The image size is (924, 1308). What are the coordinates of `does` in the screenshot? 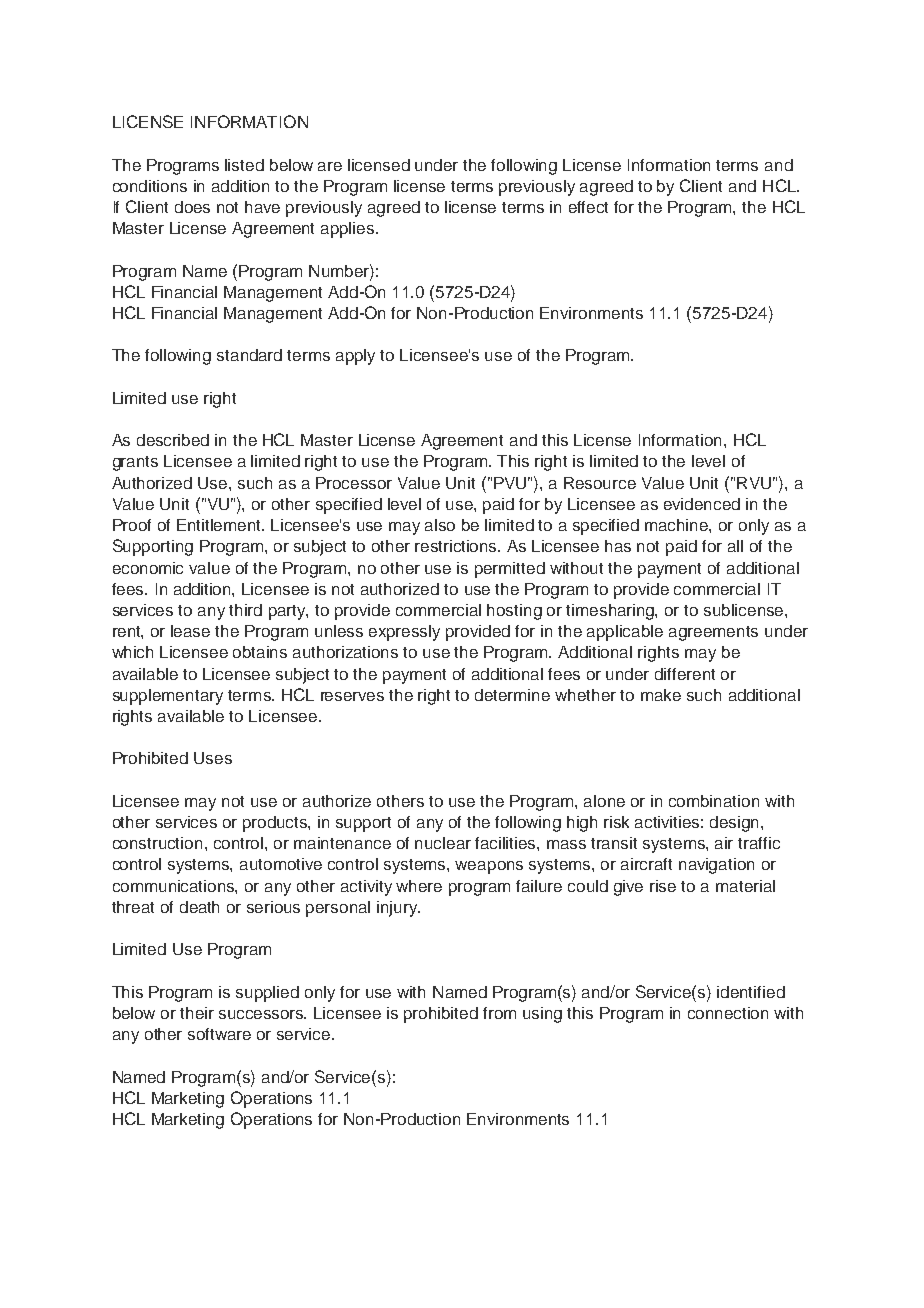 It's located at (192, 207).
